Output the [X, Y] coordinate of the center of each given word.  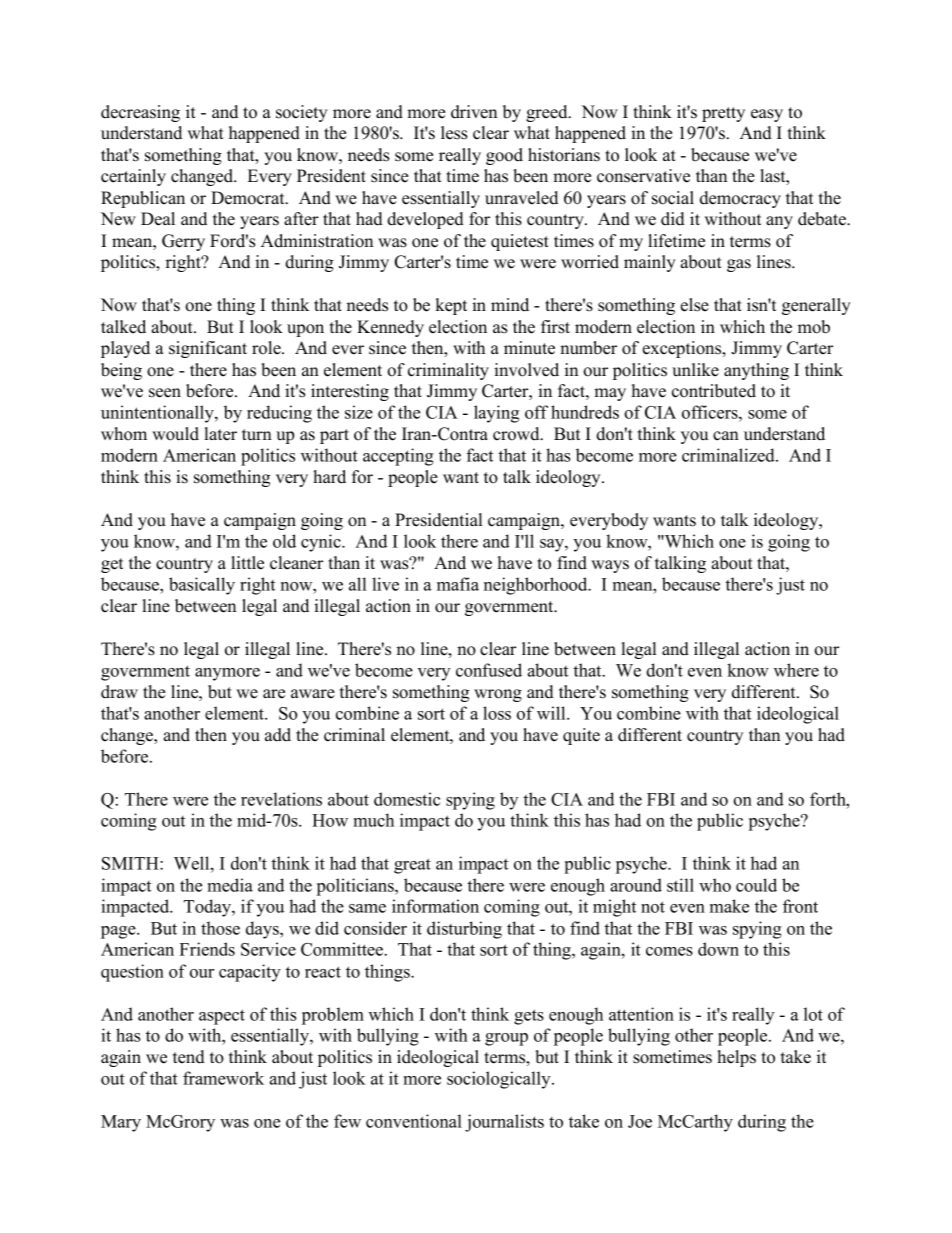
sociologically [500, 1080]
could [756, 885]
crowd [517, 434]
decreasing [140, 113]
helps [736, 1058]
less [454, 133]
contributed [714, 391]
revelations [281, 799]
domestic [407, 799]
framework [223, 1078]
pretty [723, 114]
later [221, 434]
